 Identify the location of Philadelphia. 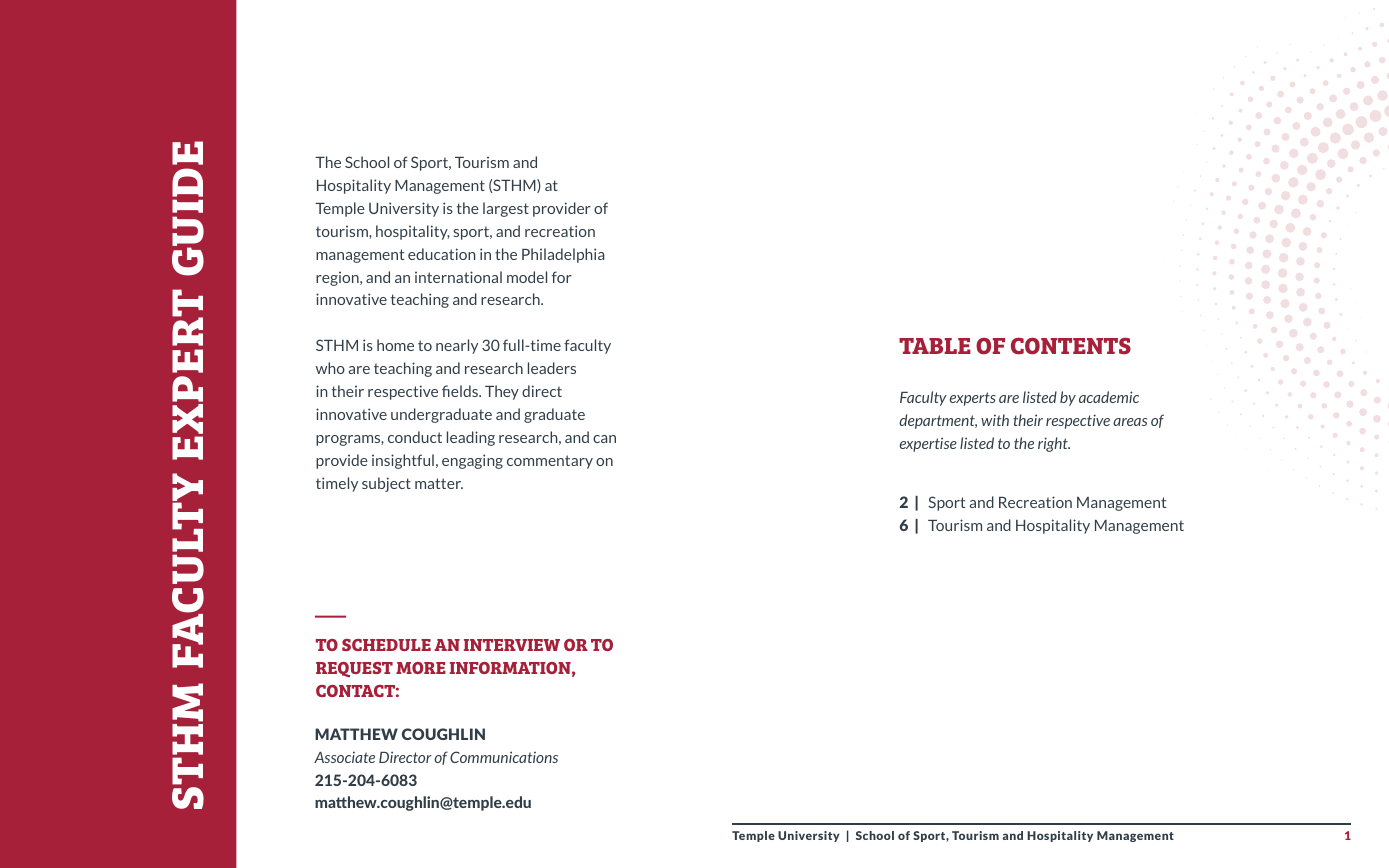
(563, 255).
